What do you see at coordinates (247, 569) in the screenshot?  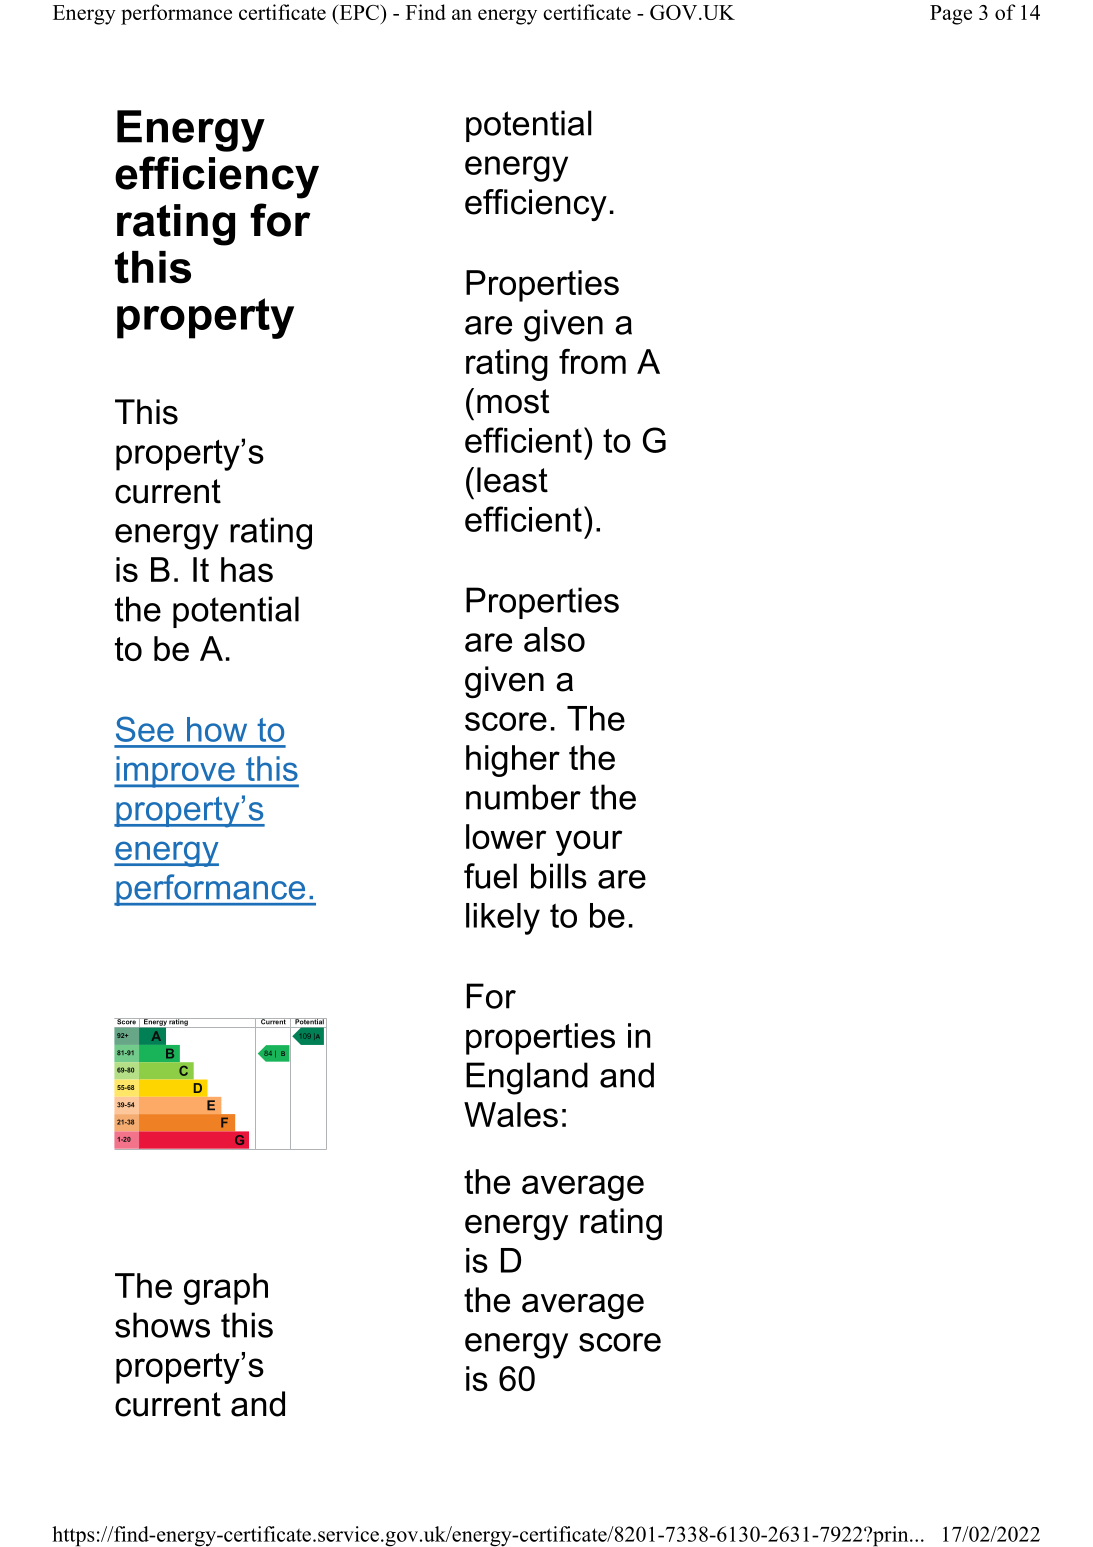 I see `has` at bounding box center [247, 569].
